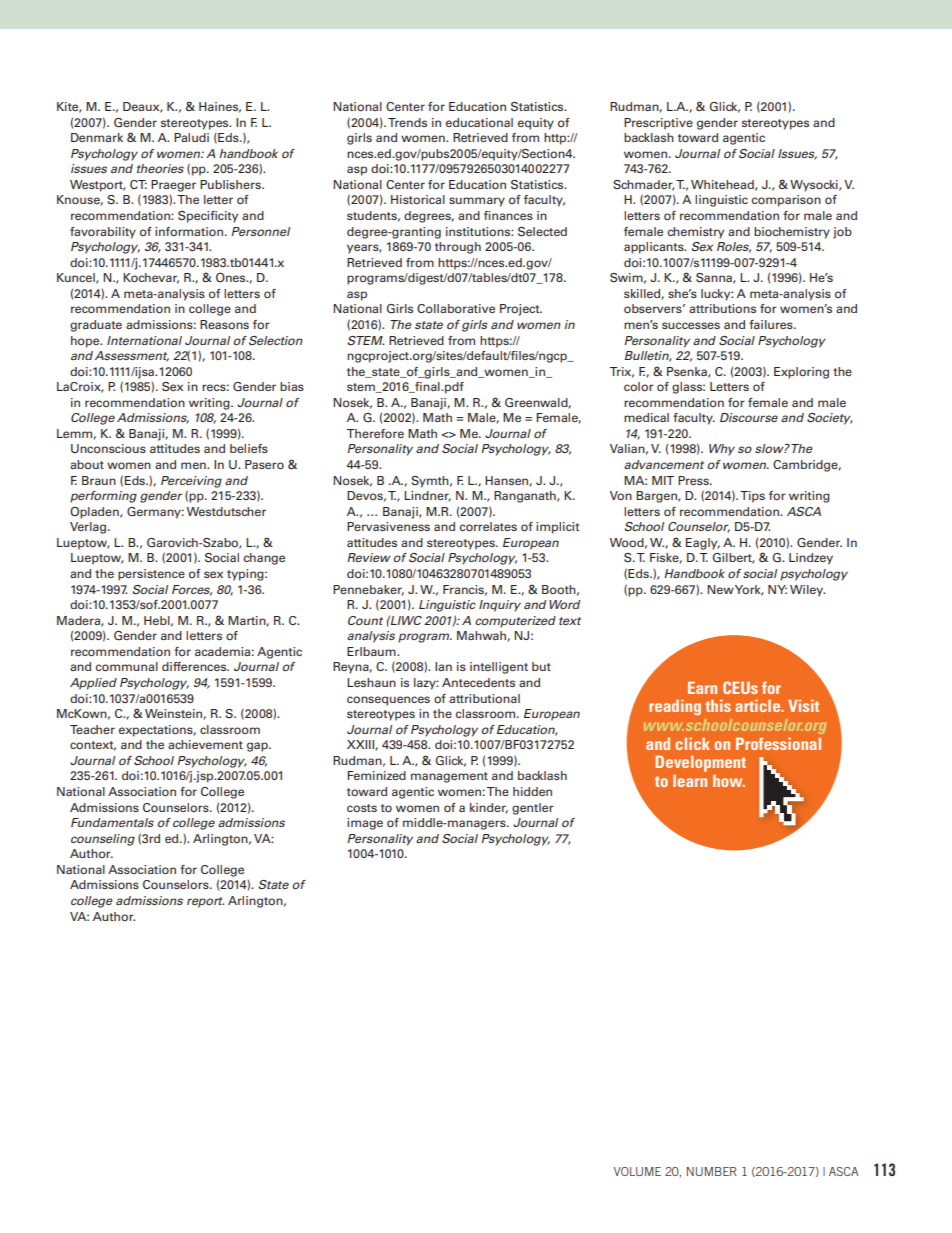  What do you see at coordinates (749, 417) in the image?
I see `Discourse` at bounding box center [749, 417].
